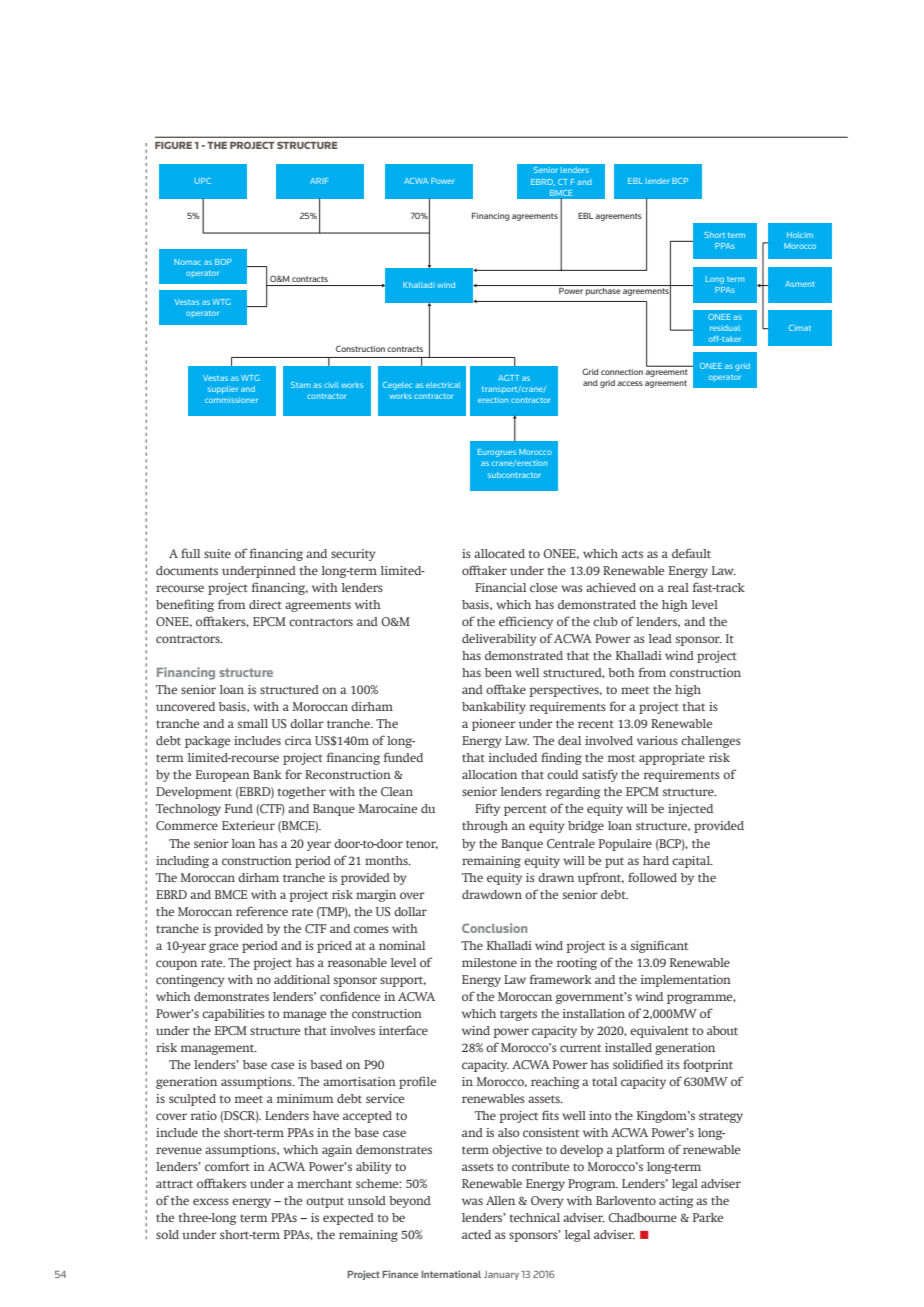 This screenshot has width=924, height=1307. Describe the element at coordinates (476, 1234) in the screenshot. I see `acted` at that location.
